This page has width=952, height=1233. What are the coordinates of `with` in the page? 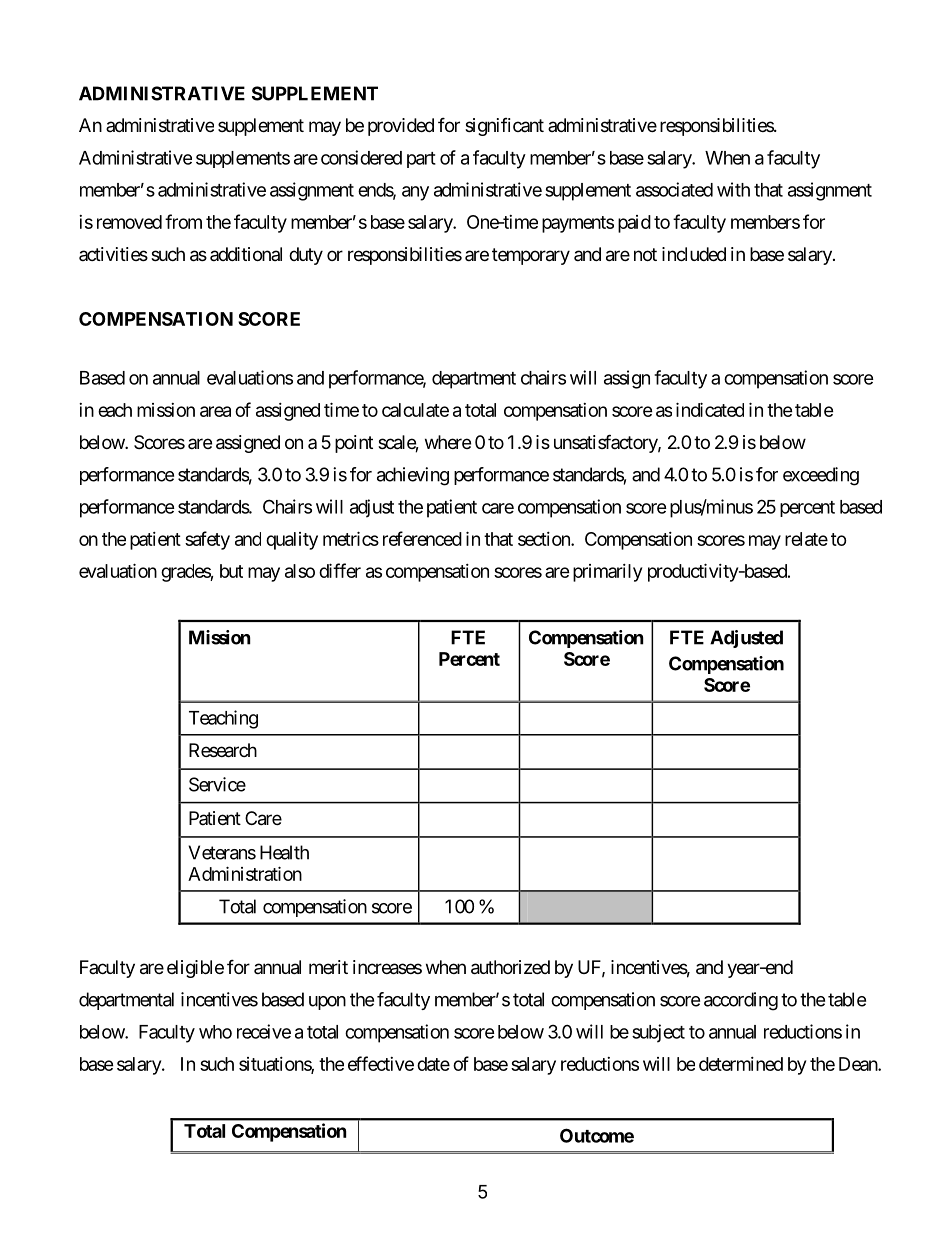 It's located at (733, 189).
